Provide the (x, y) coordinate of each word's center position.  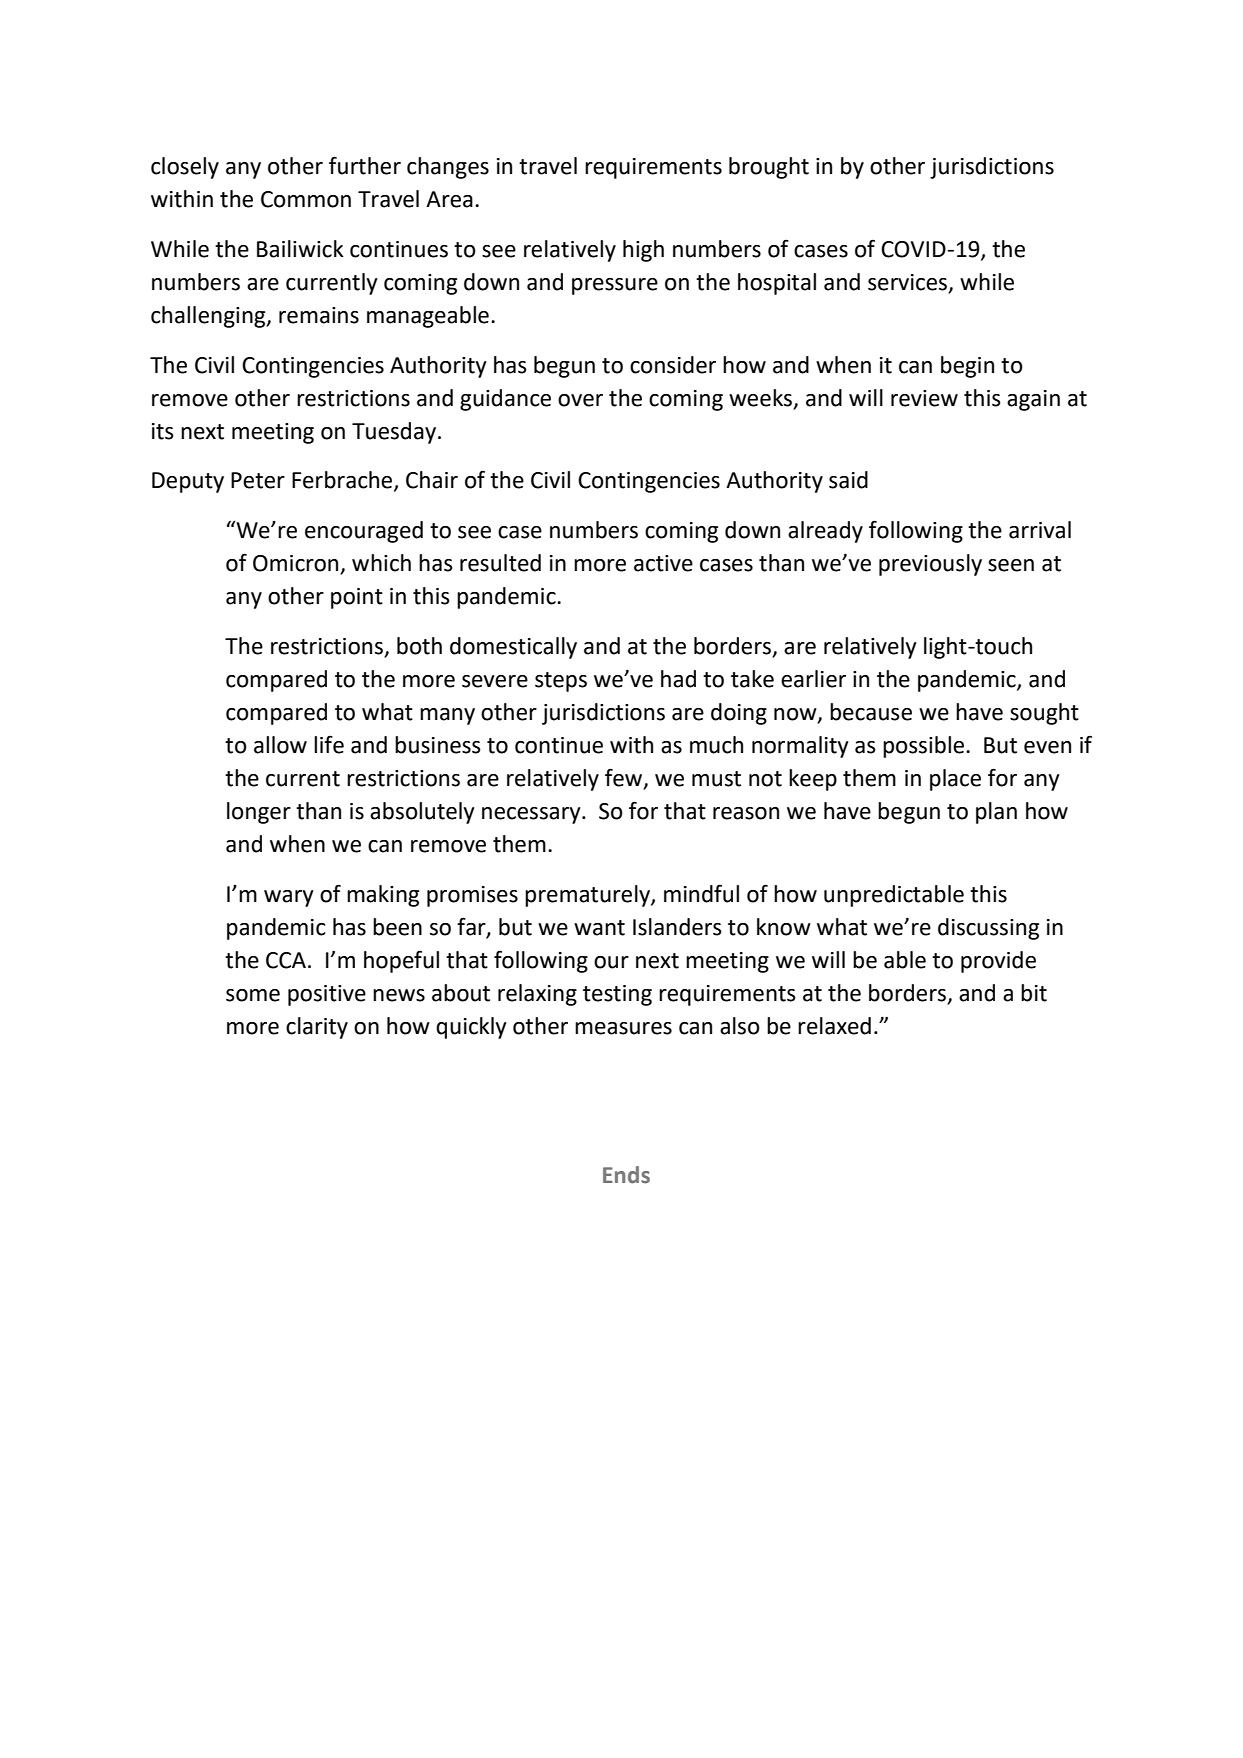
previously (930, 565)
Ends (626, 1175)
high (643, 251)
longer (259, 813)
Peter (258, 480)
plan (996, 813)
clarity (317, 1028)
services (909, 283)
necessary (532, 815)
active (663, 563)
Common (306, 199)
